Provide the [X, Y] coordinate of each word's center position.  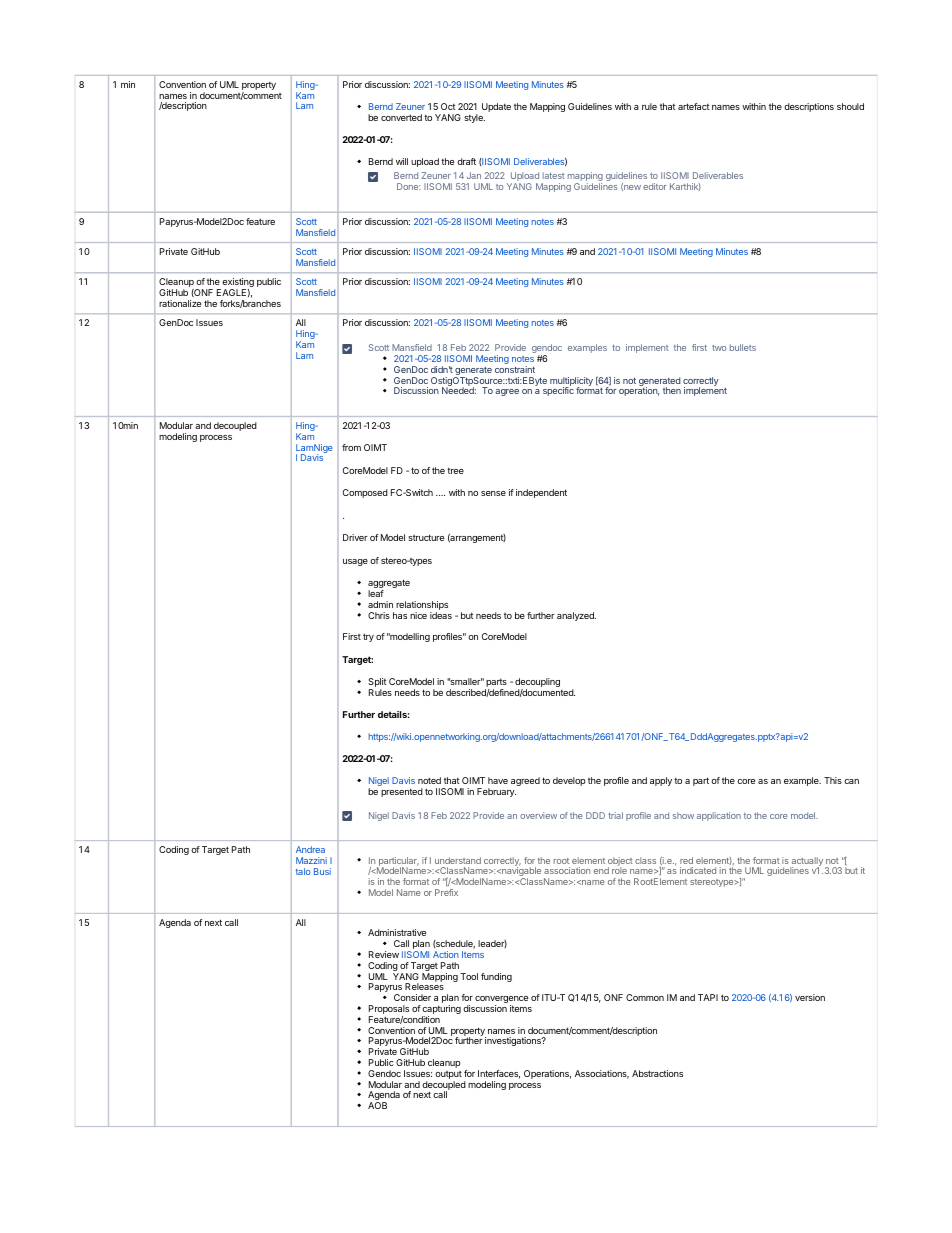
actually [806, 863]
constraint [515, 369]
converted [401, 117]
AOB [377, 1105]
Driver [355, 537]
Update [496, 107]
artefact [694, 106]
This [833, 780]
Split [377, 684]
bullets [743, 347]
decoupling [538, 684]
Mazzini [311, 860]
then [672, 390]
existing [238, 284]
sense [493, 493]
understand [458, 860]
